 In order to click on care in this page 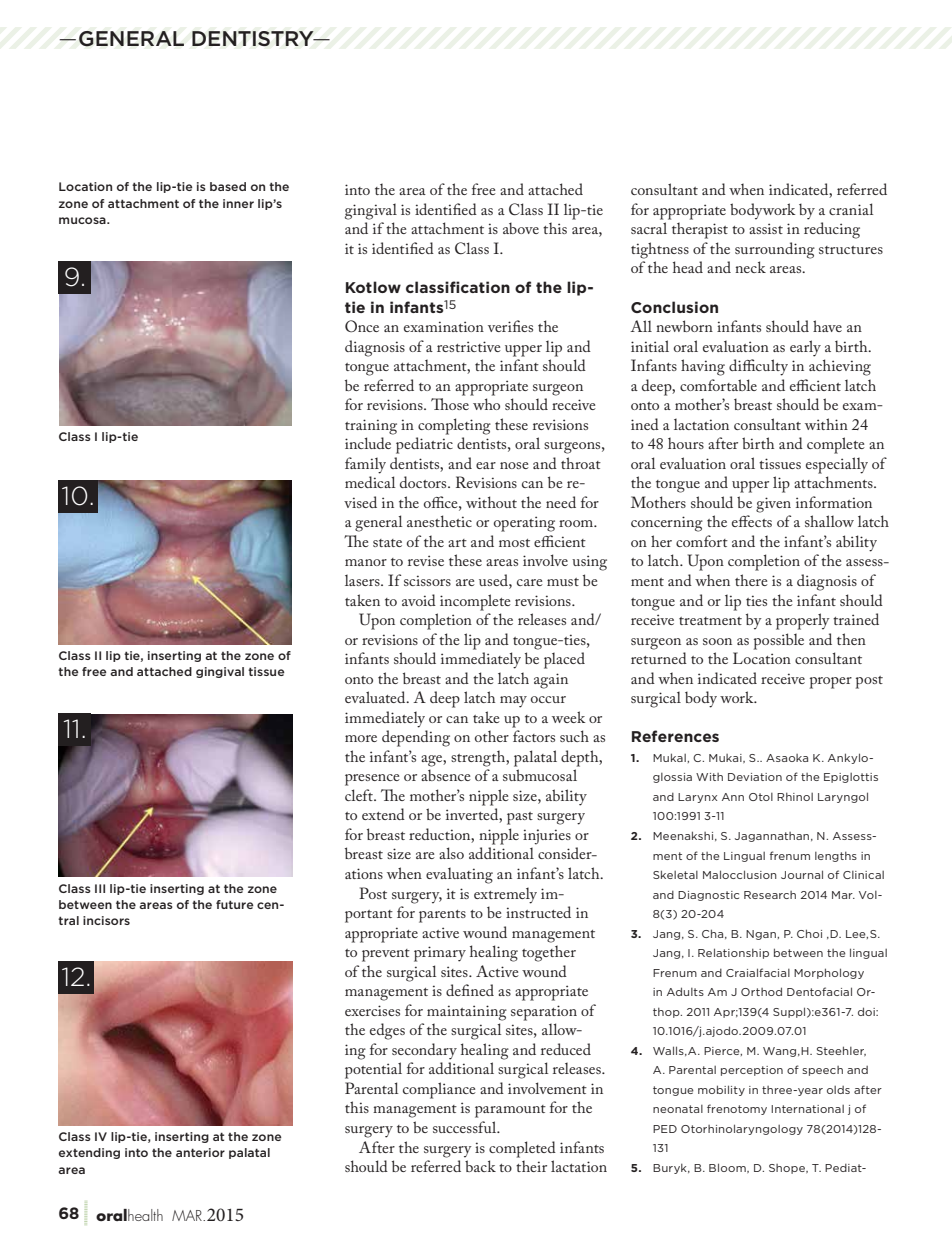, I will do `click(530, 582)`.
